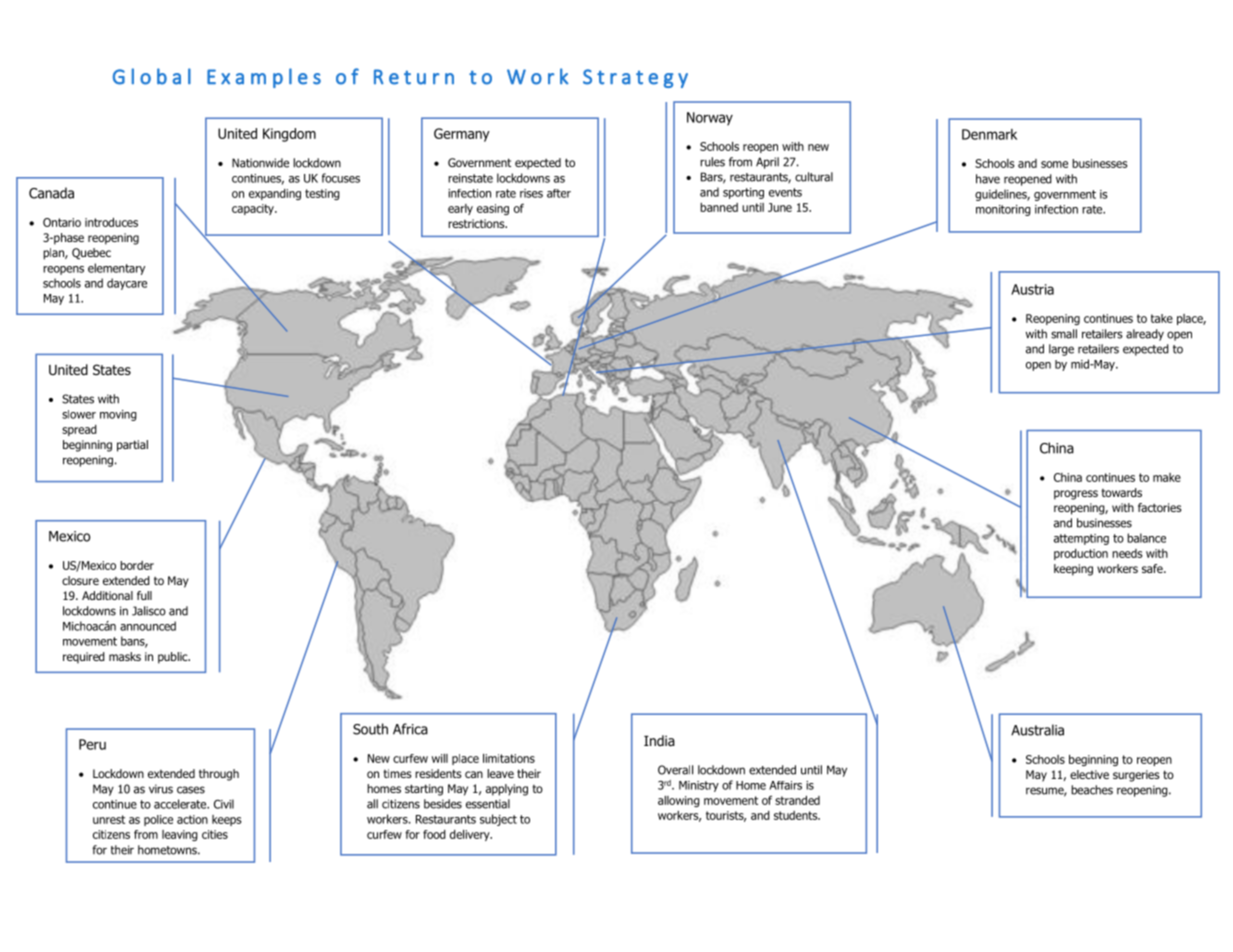 The image size is (1233, 952). I want to click on large, so click(1061, 350).
